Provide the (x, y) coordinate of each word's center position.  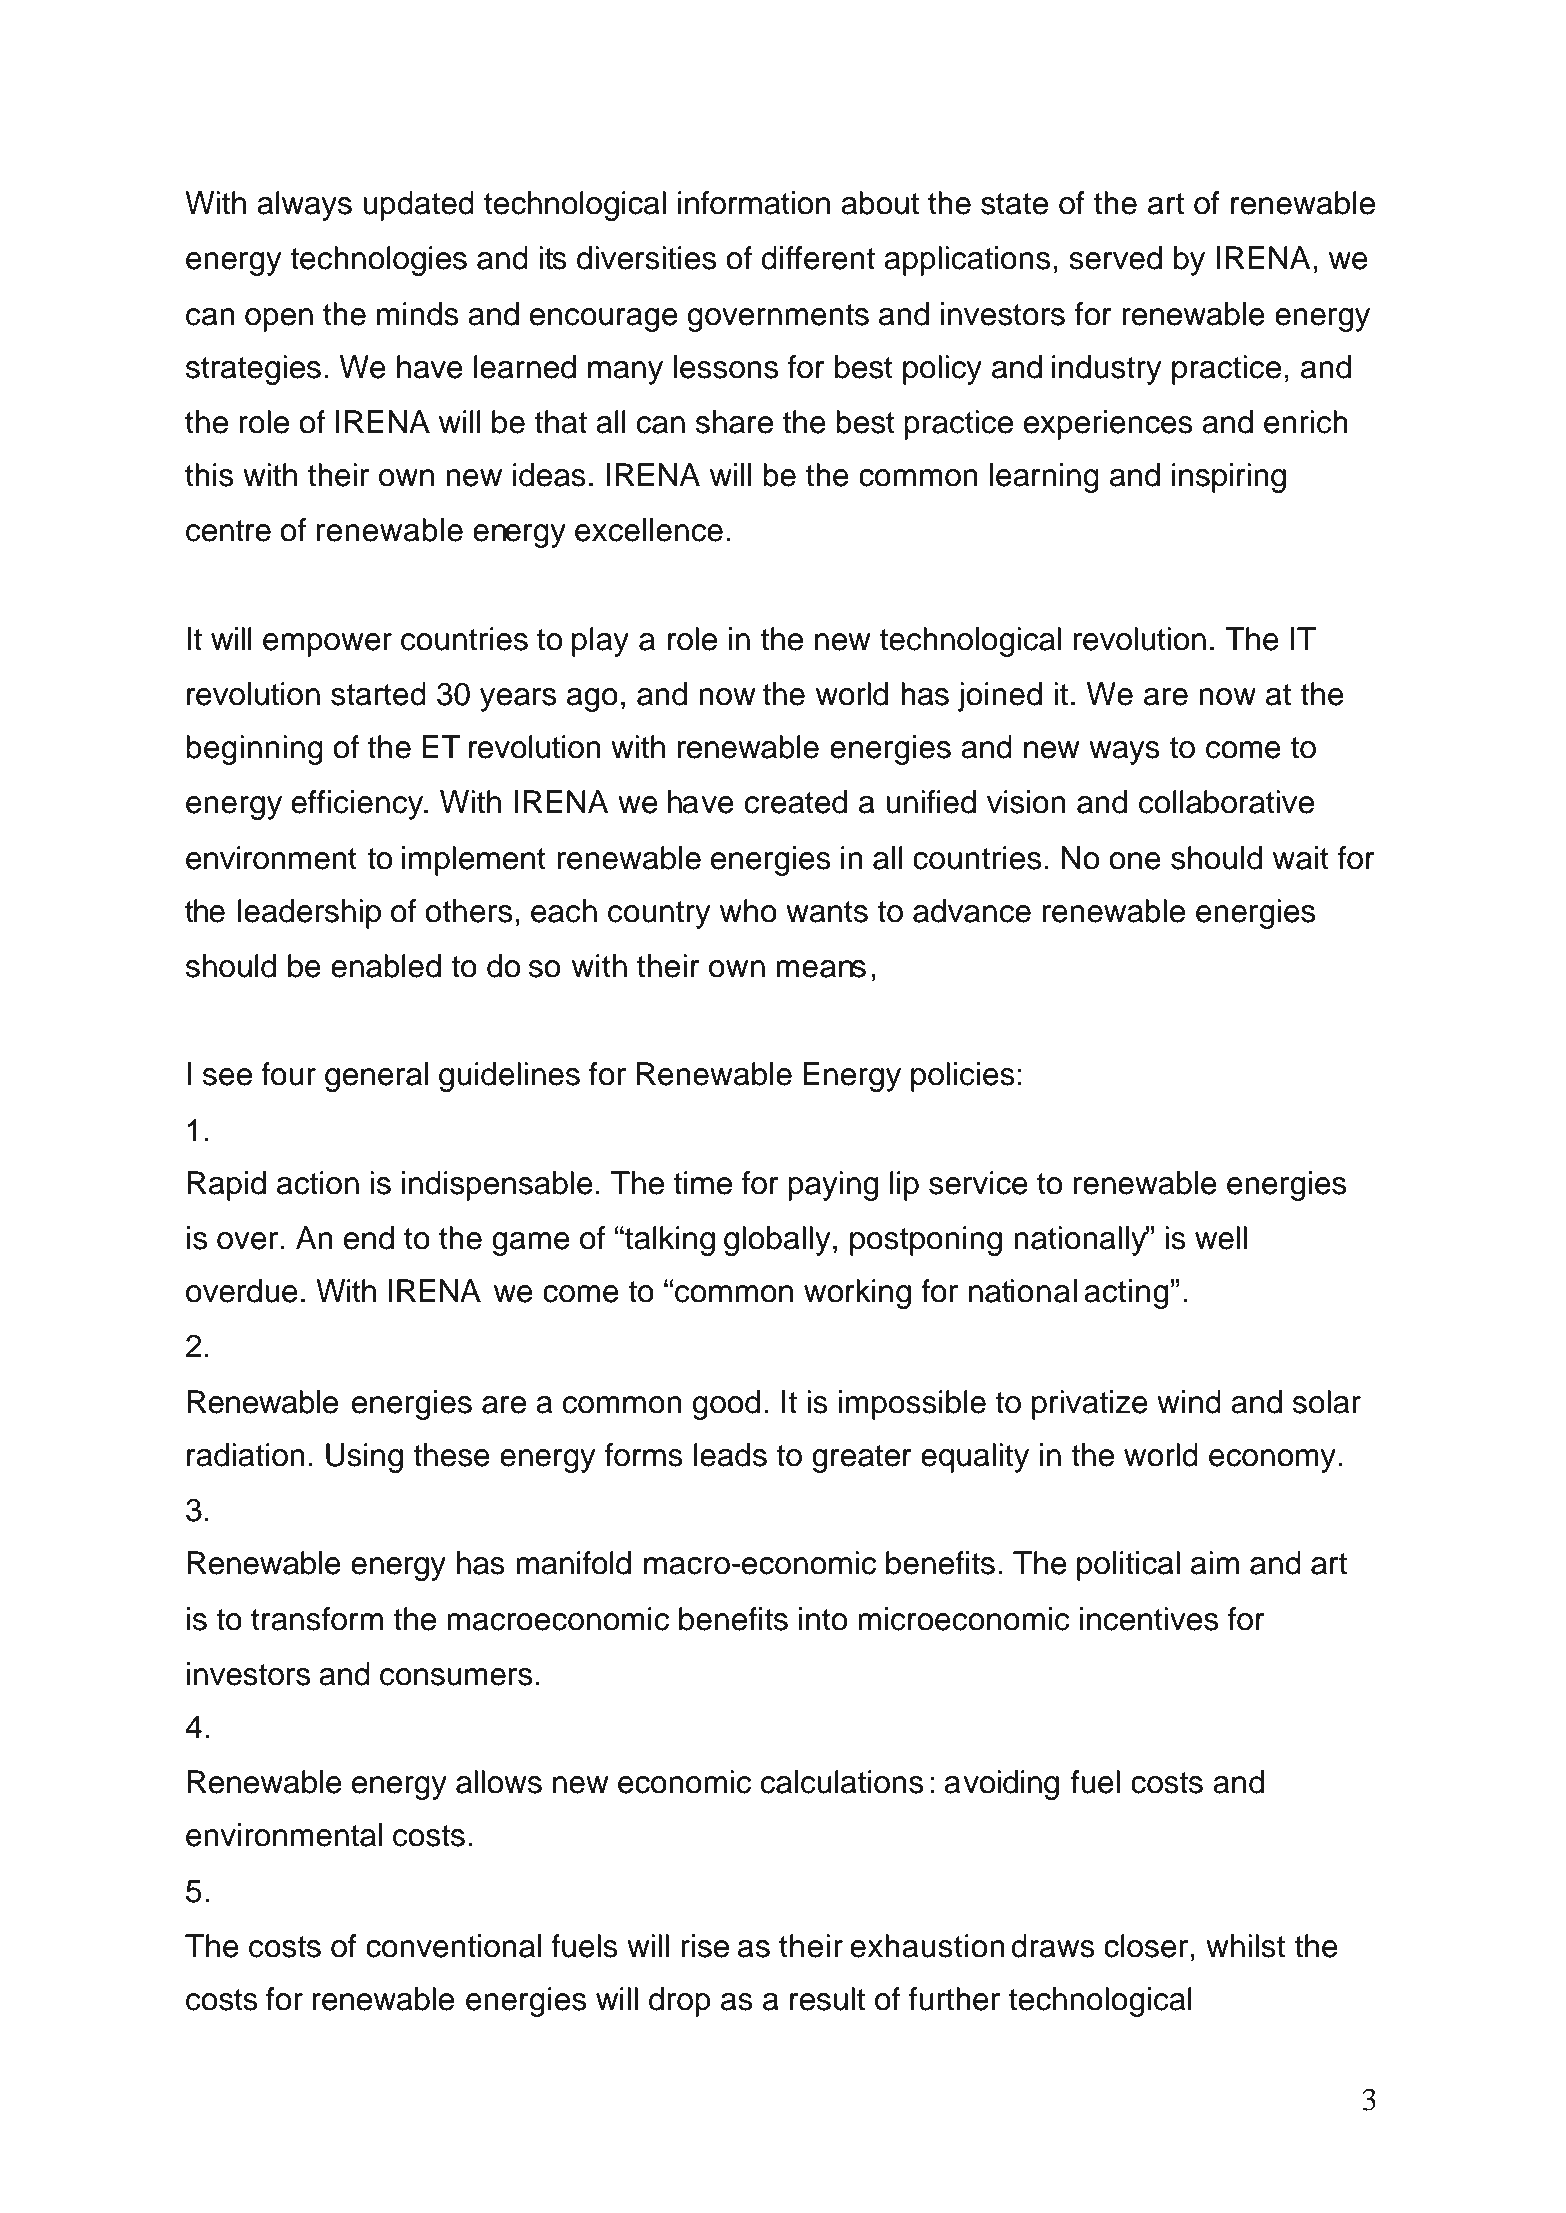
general (376, 1077)
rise (705, 1946)
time (702, 1183)
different (818, 258)
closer (1147, 1946)
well (1221, 1238)
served (1115, 258)
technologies (378, 261)
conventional (453, 1946)
